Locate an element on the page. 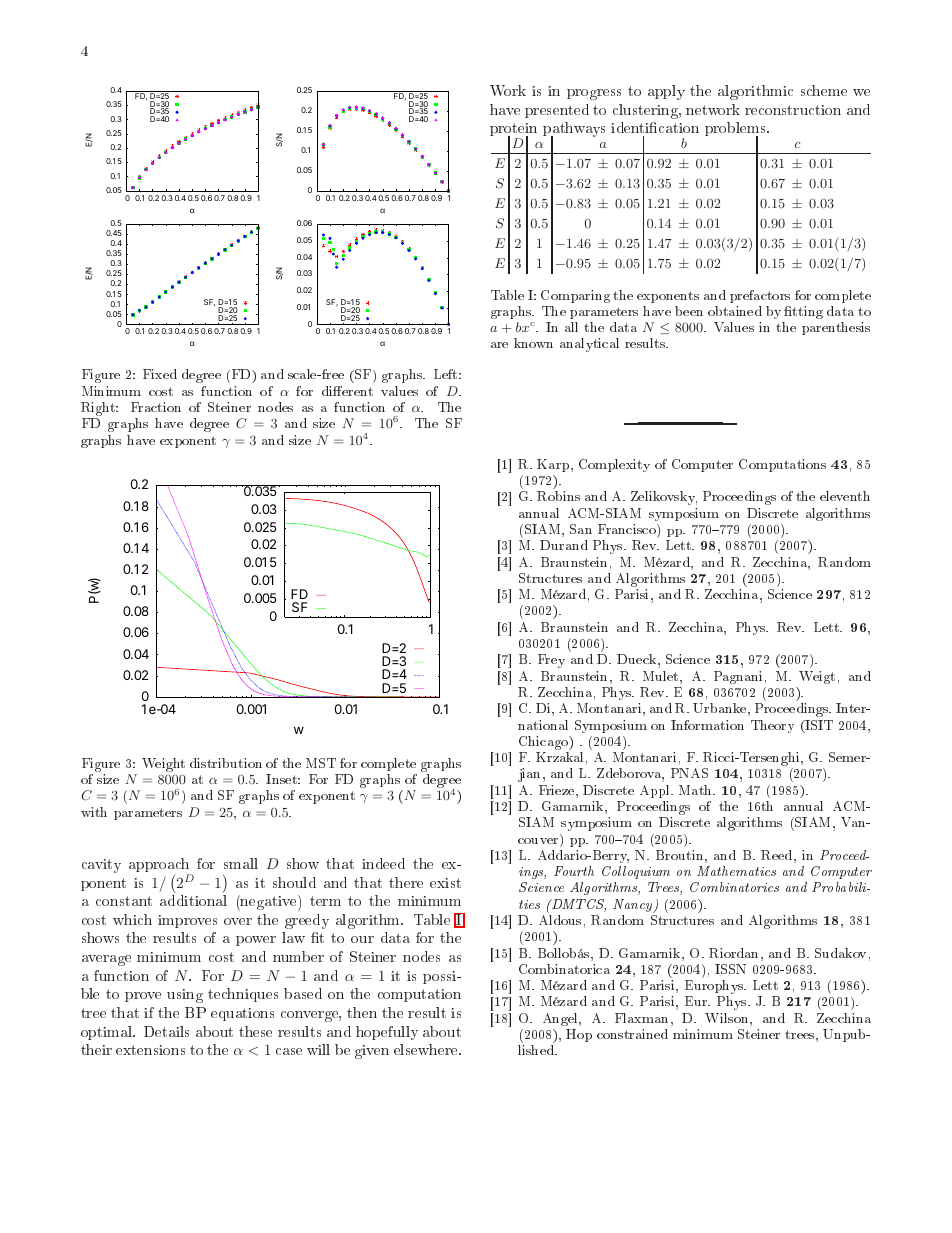 This page has width=952, height=1233. eleventh is located at coordinates (845, 496).
